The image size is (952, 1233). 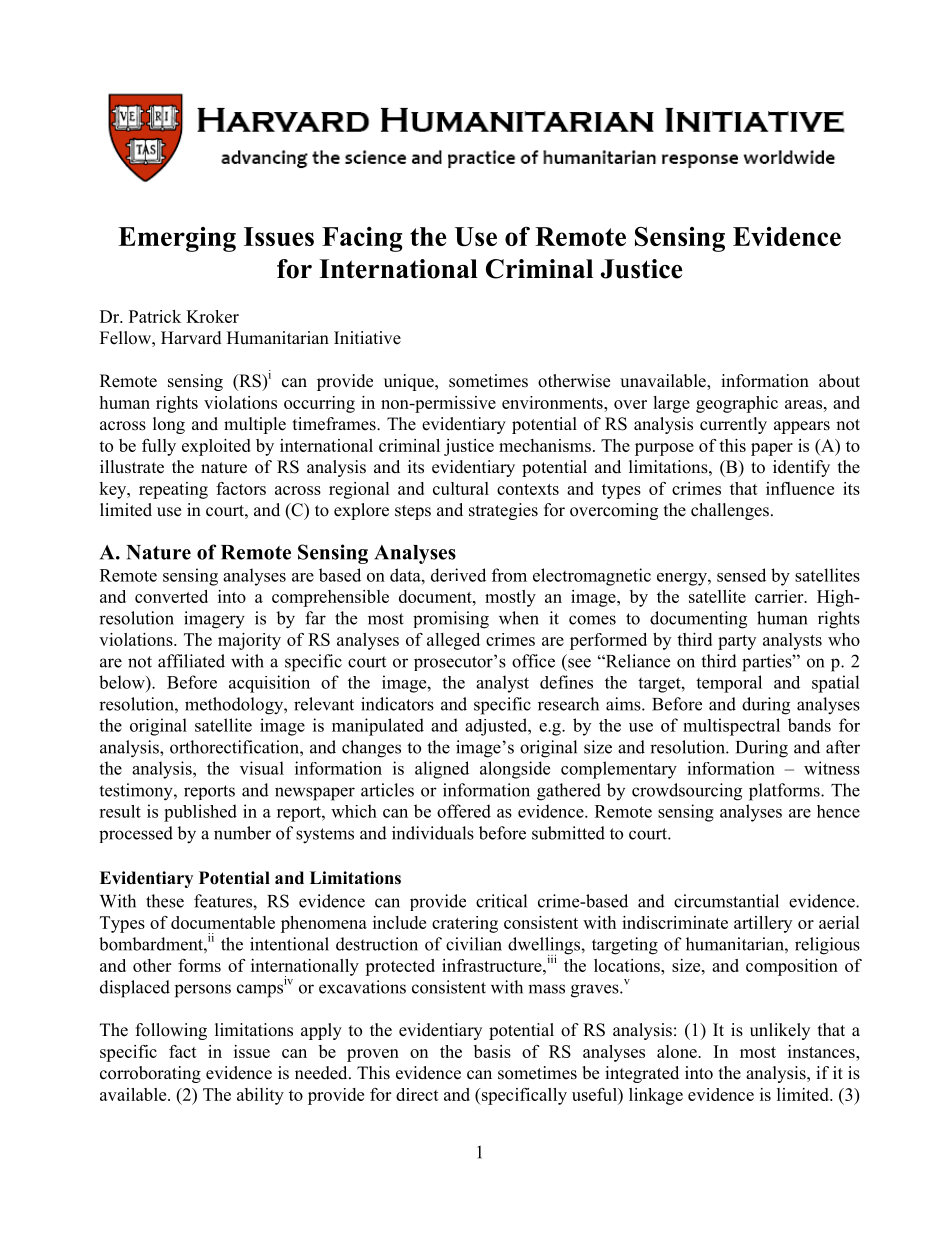 I want to click on unlikely, so click(x=780, y=1031).
